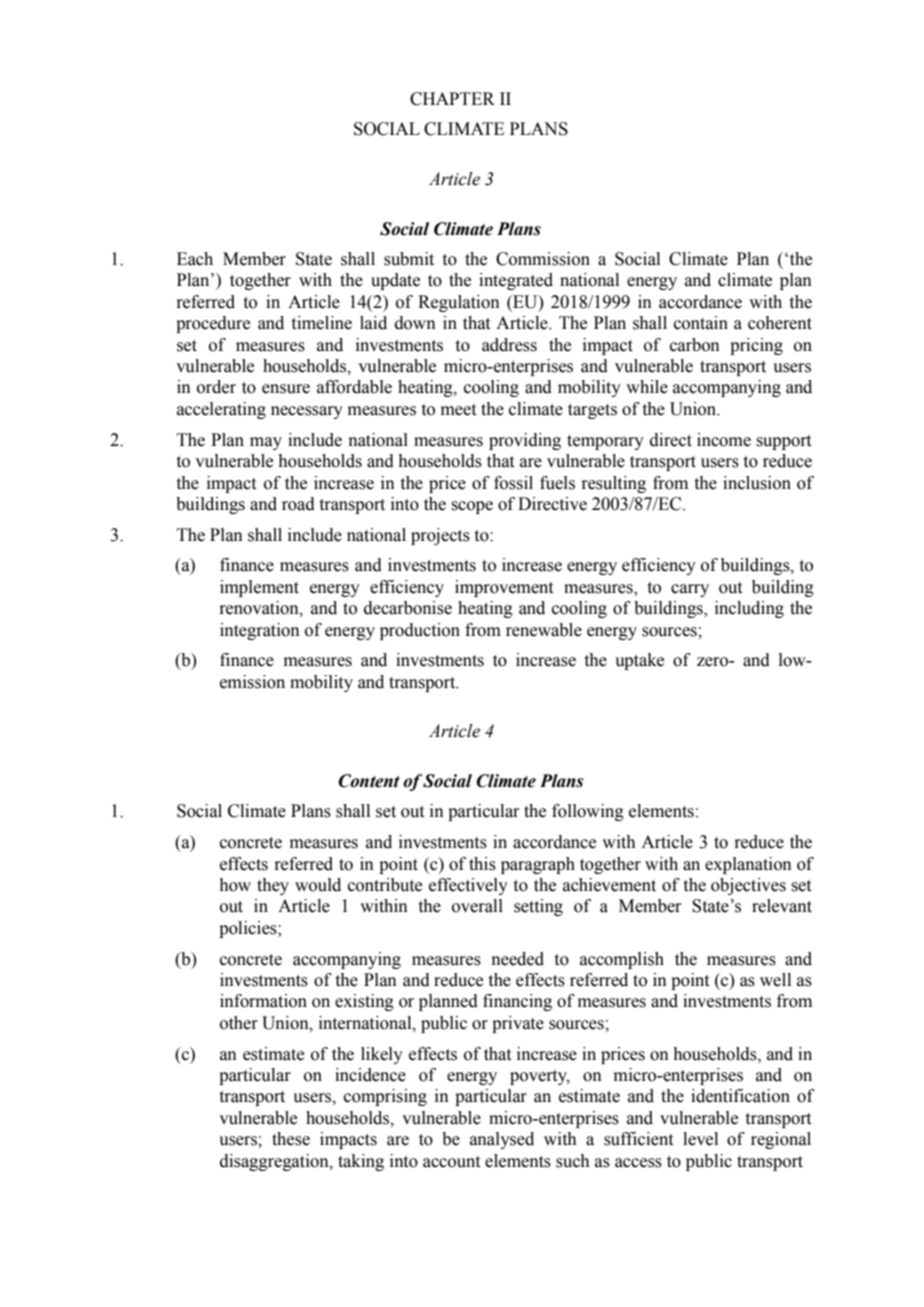  What do you see at coordinates (701, 323) in the screenshot?
I see `contain` at bounding box center [701, 323].
